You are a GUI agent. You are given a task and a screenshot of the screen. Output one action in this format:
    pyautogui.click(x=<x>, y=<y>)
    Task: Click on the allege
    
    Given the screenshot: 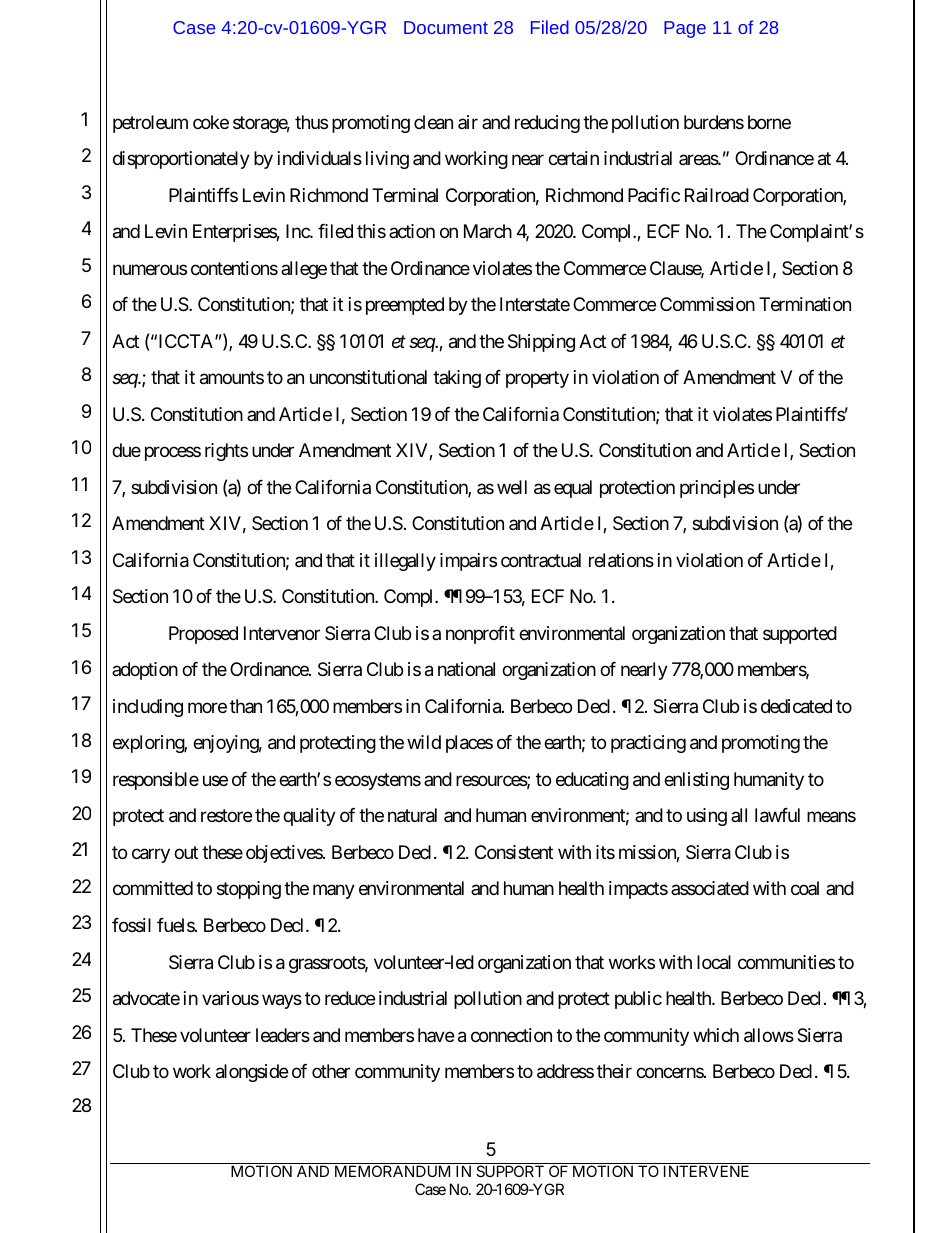 What is the action you would take?
    pyautogui.click(x=304, y=270)
